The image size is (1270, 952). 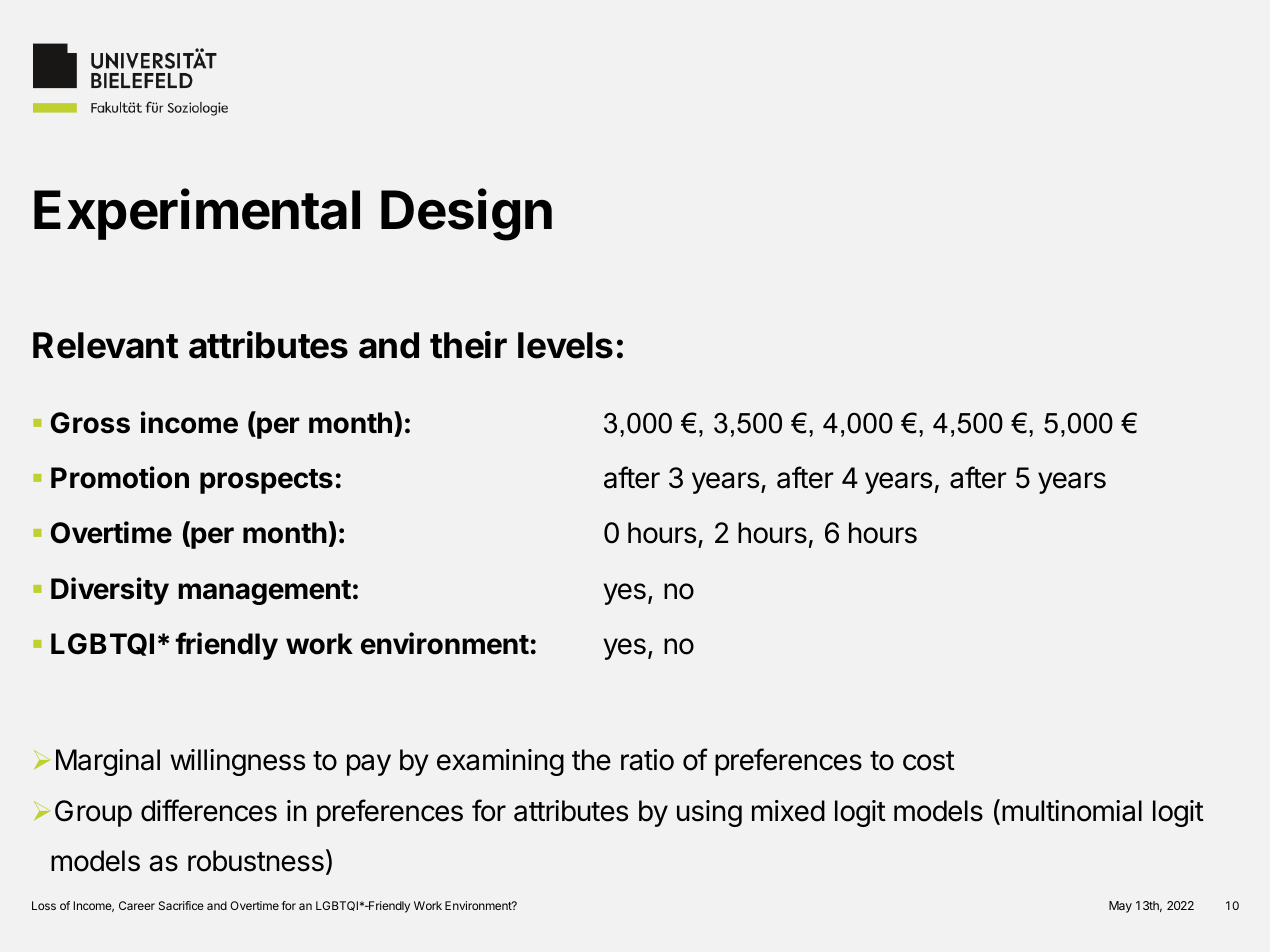 What do you see at coordinates (266, 481) in the document?
I see `prospects` at bounding box center [266, 481].
